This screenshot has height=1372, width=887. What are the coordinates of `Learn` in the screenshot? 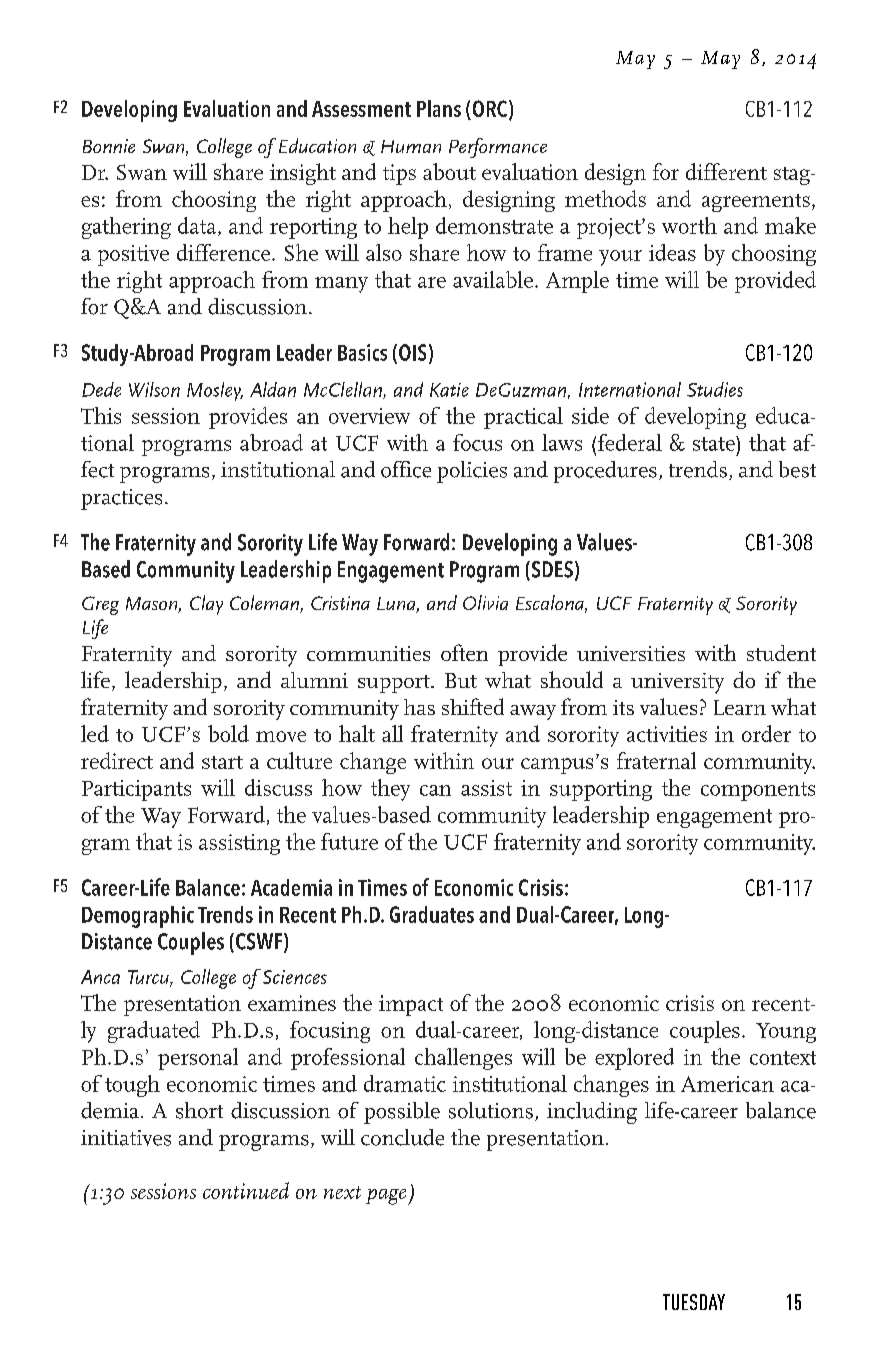 It's located at (740, 707).
